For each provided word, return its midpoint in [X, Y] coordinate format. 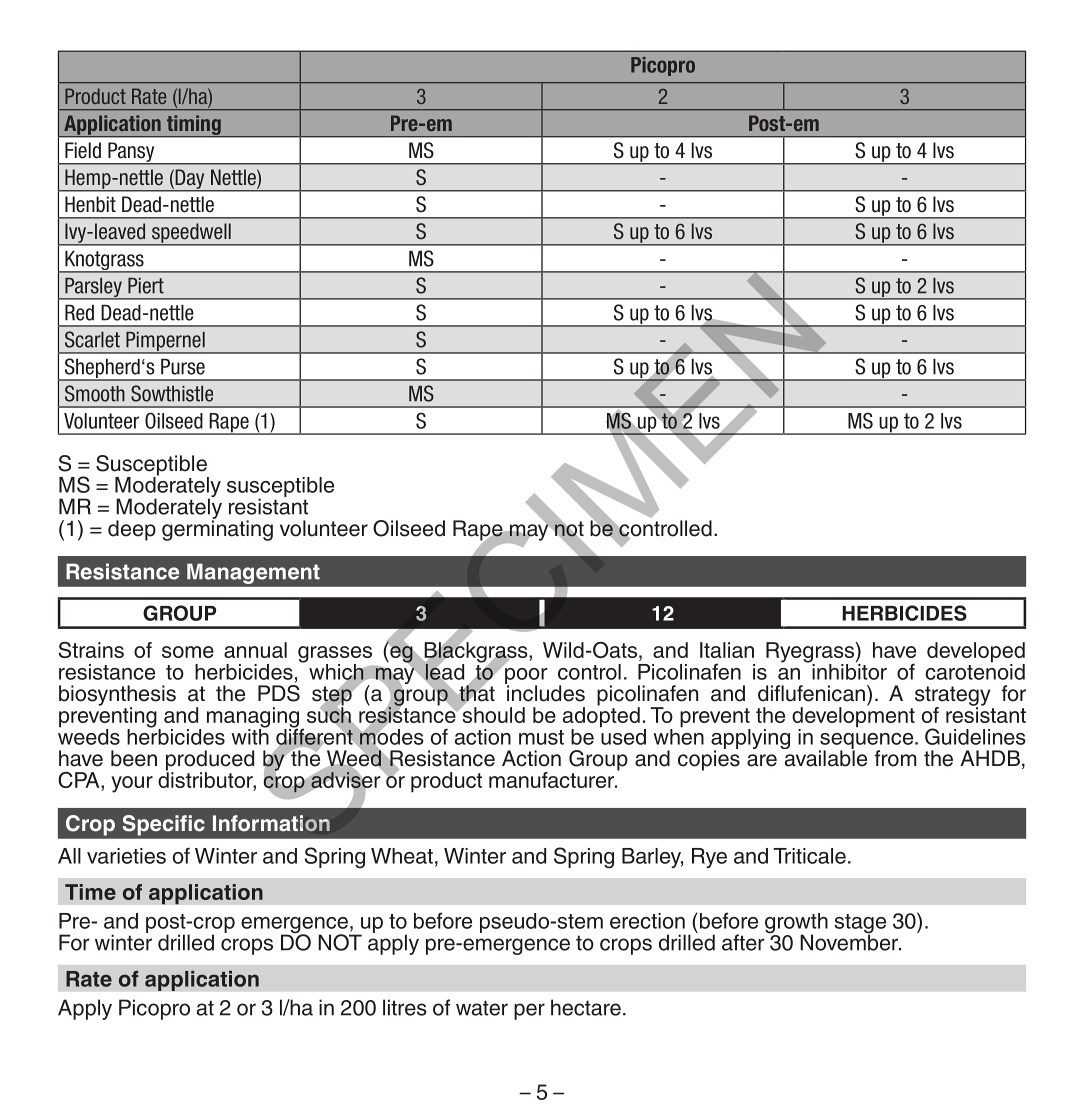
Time [90, 892]
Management [253, 574]
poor [526, 677]
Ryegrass [810, 653]
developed [976, 653]
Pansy [131, 153]
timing [194, 126]
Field [83, 150]
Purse [183, 366]
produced [210, 761]
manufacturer [552, 780]
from [895, 758]
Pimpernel [165, 342]
